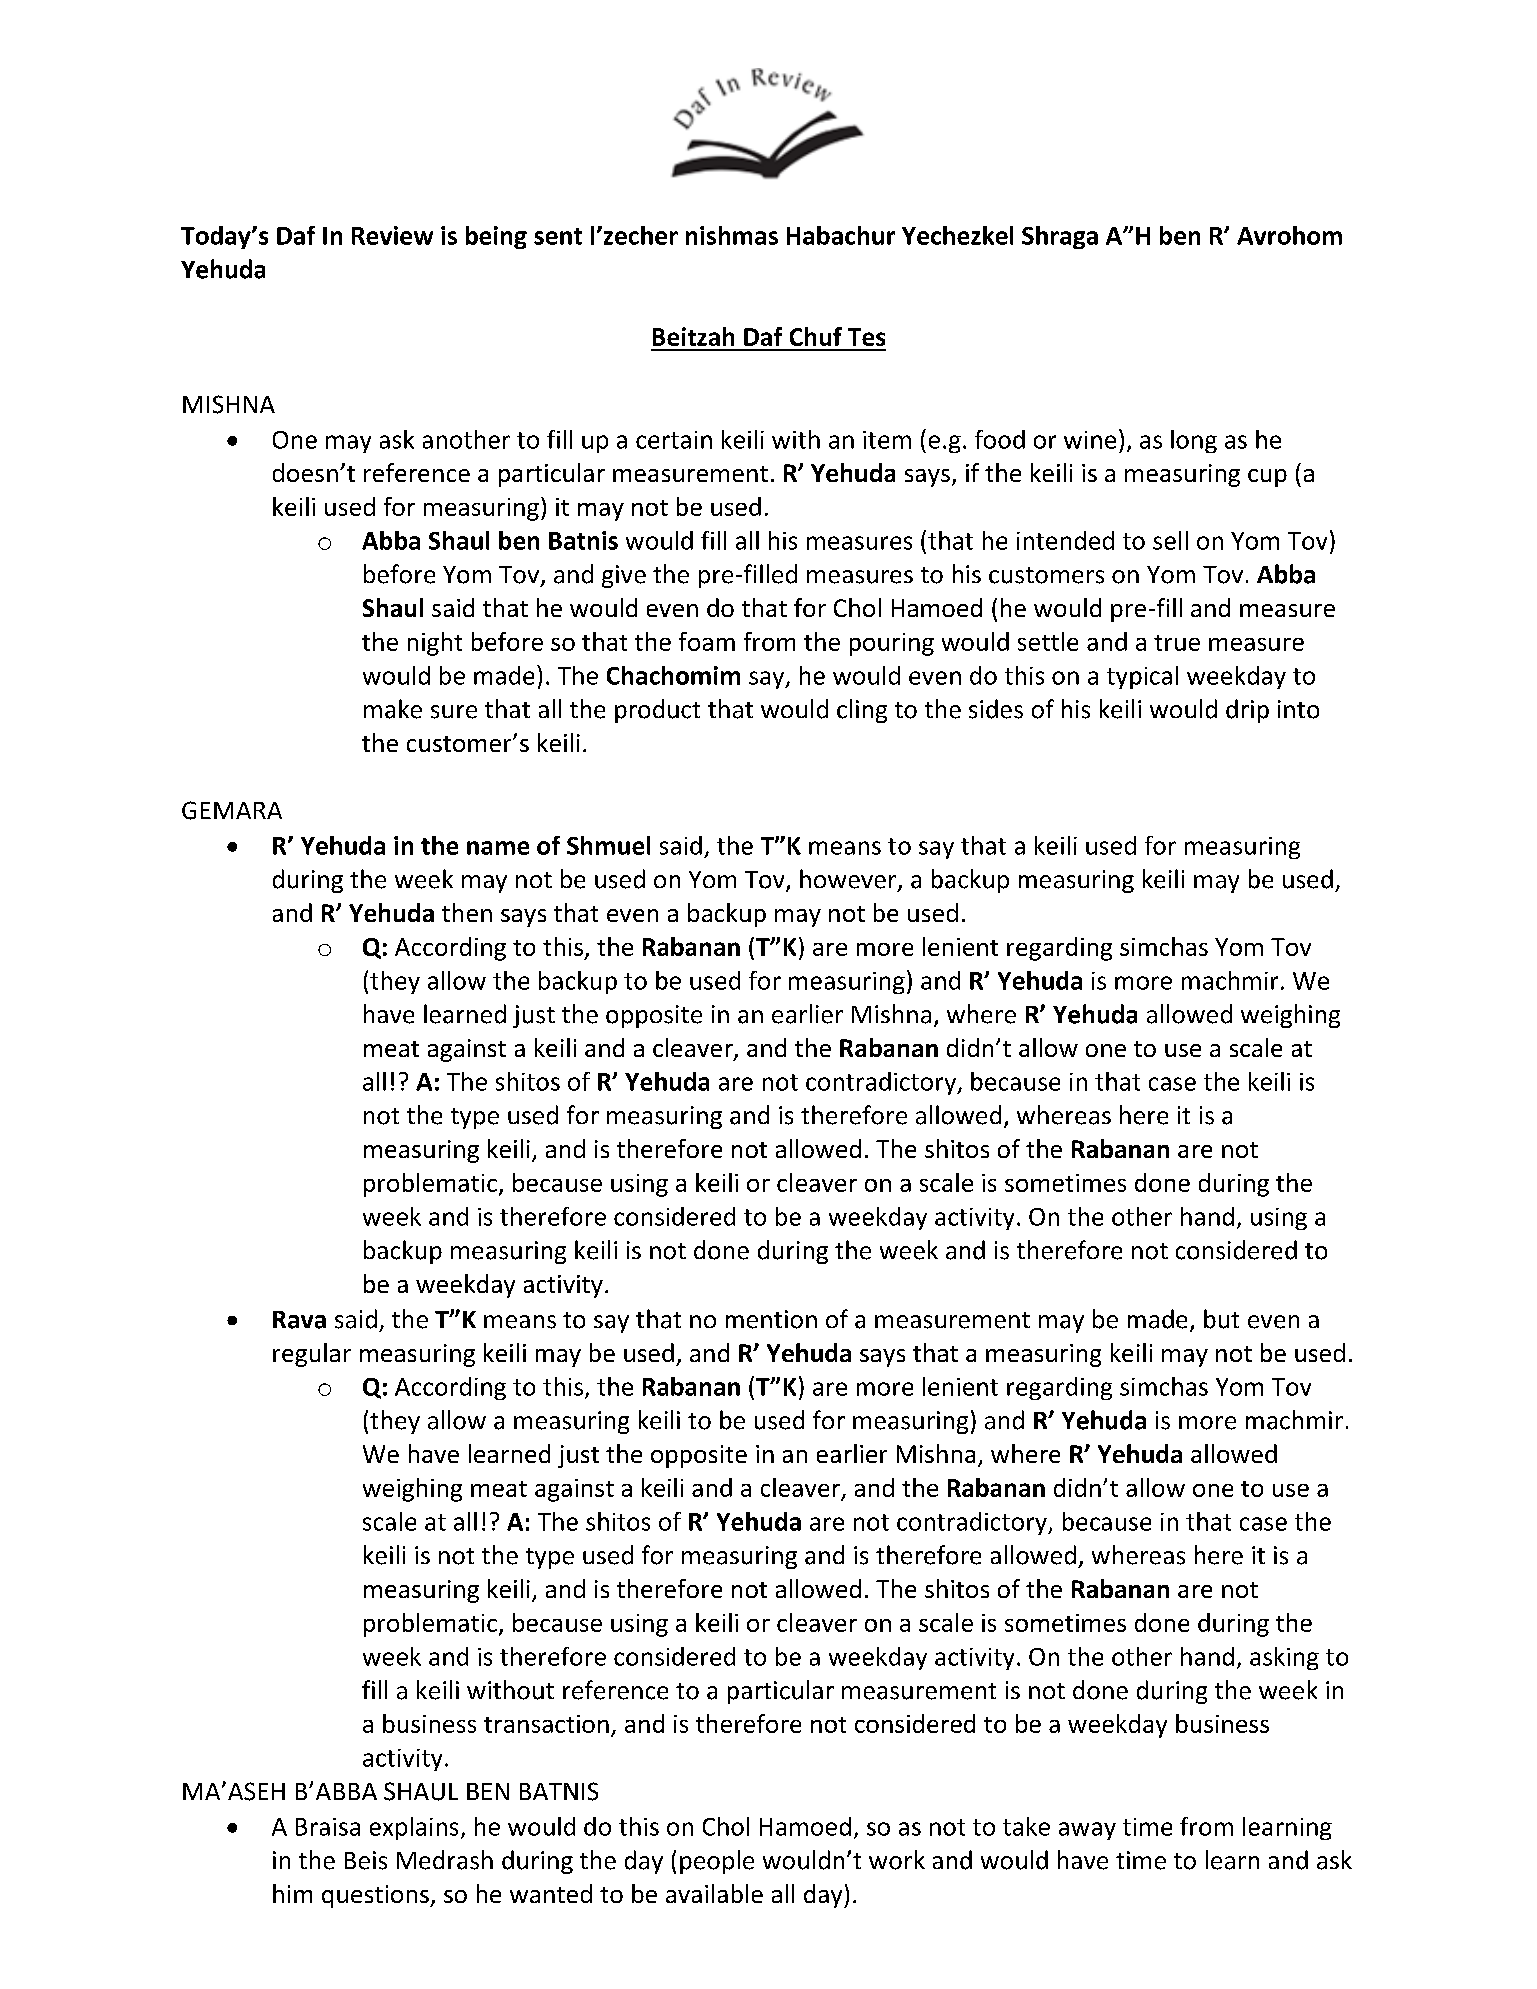  I want to click on typical, so click(1142, 677).
